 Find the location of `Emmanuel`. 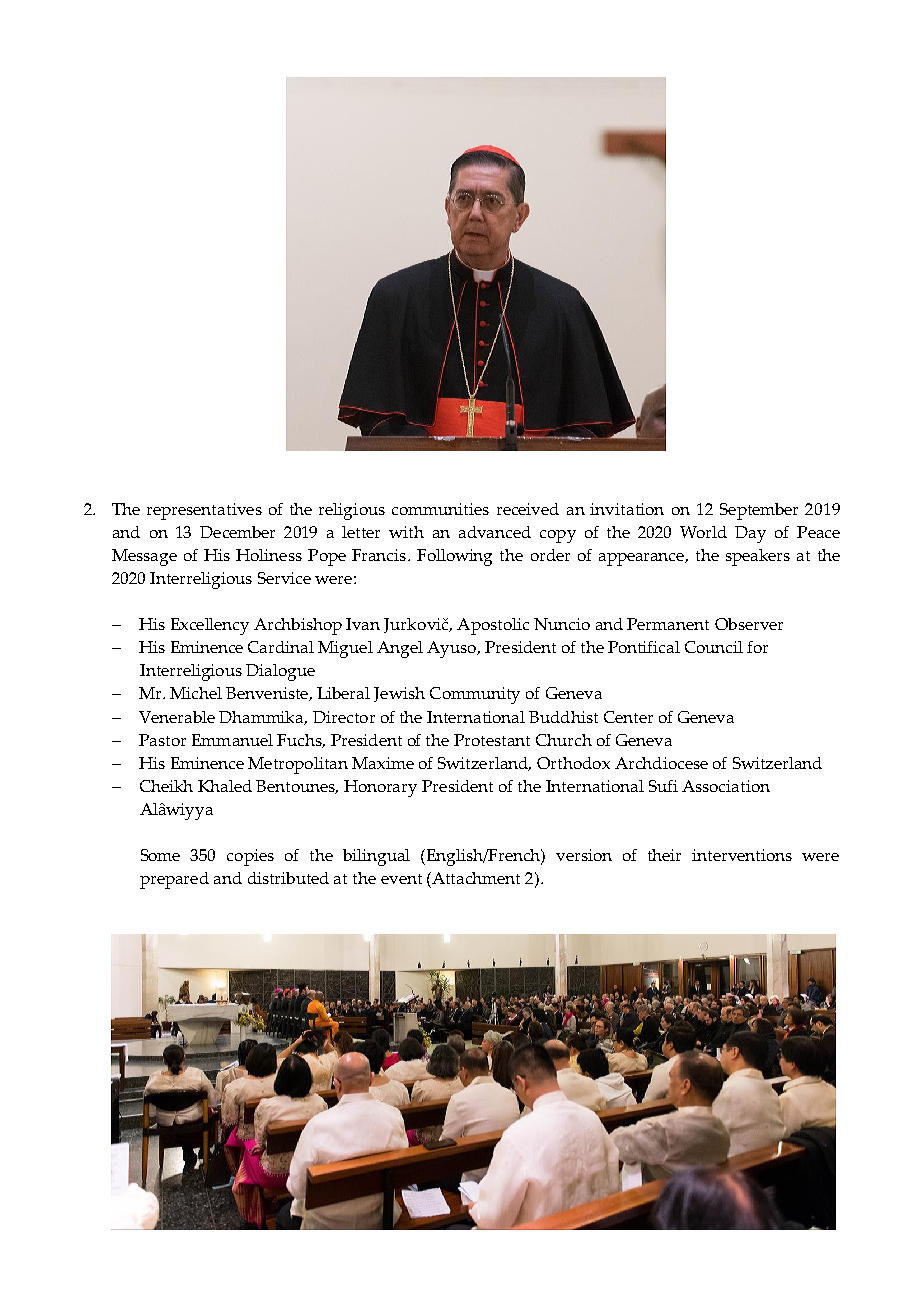

Emmanuel is located at coordinates (232, 740).
